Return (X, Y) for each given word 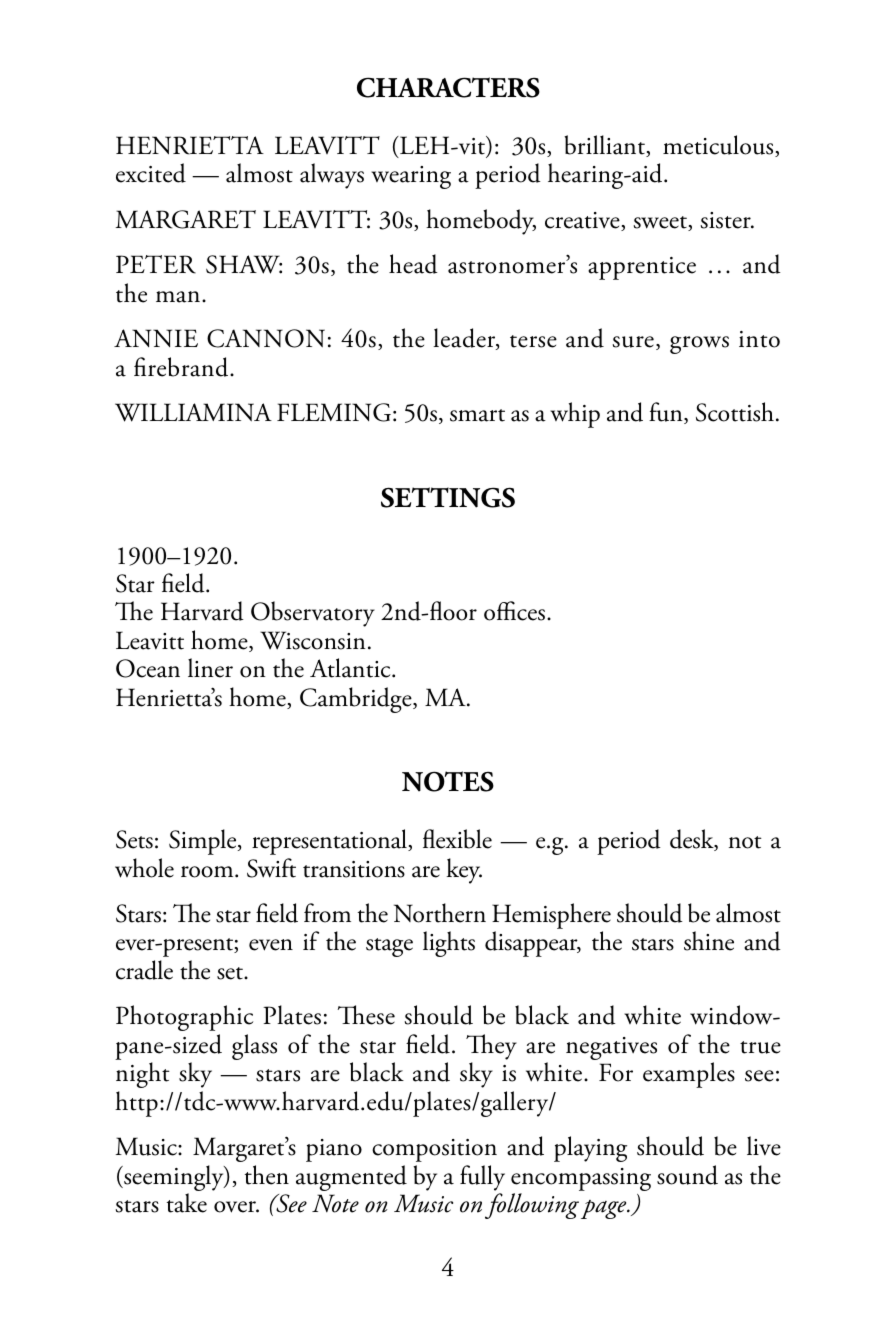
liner (210, 668)
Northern (440, 913)
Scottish (735, 412)
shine (709, 941)
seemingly (174, 1179)
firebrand (182, 367)
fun (667, 413)
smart (477, 415)
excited (151, 173)
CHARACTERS (448, 87)
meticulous (719, 146)
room (208, 872)
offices (516, 611)
